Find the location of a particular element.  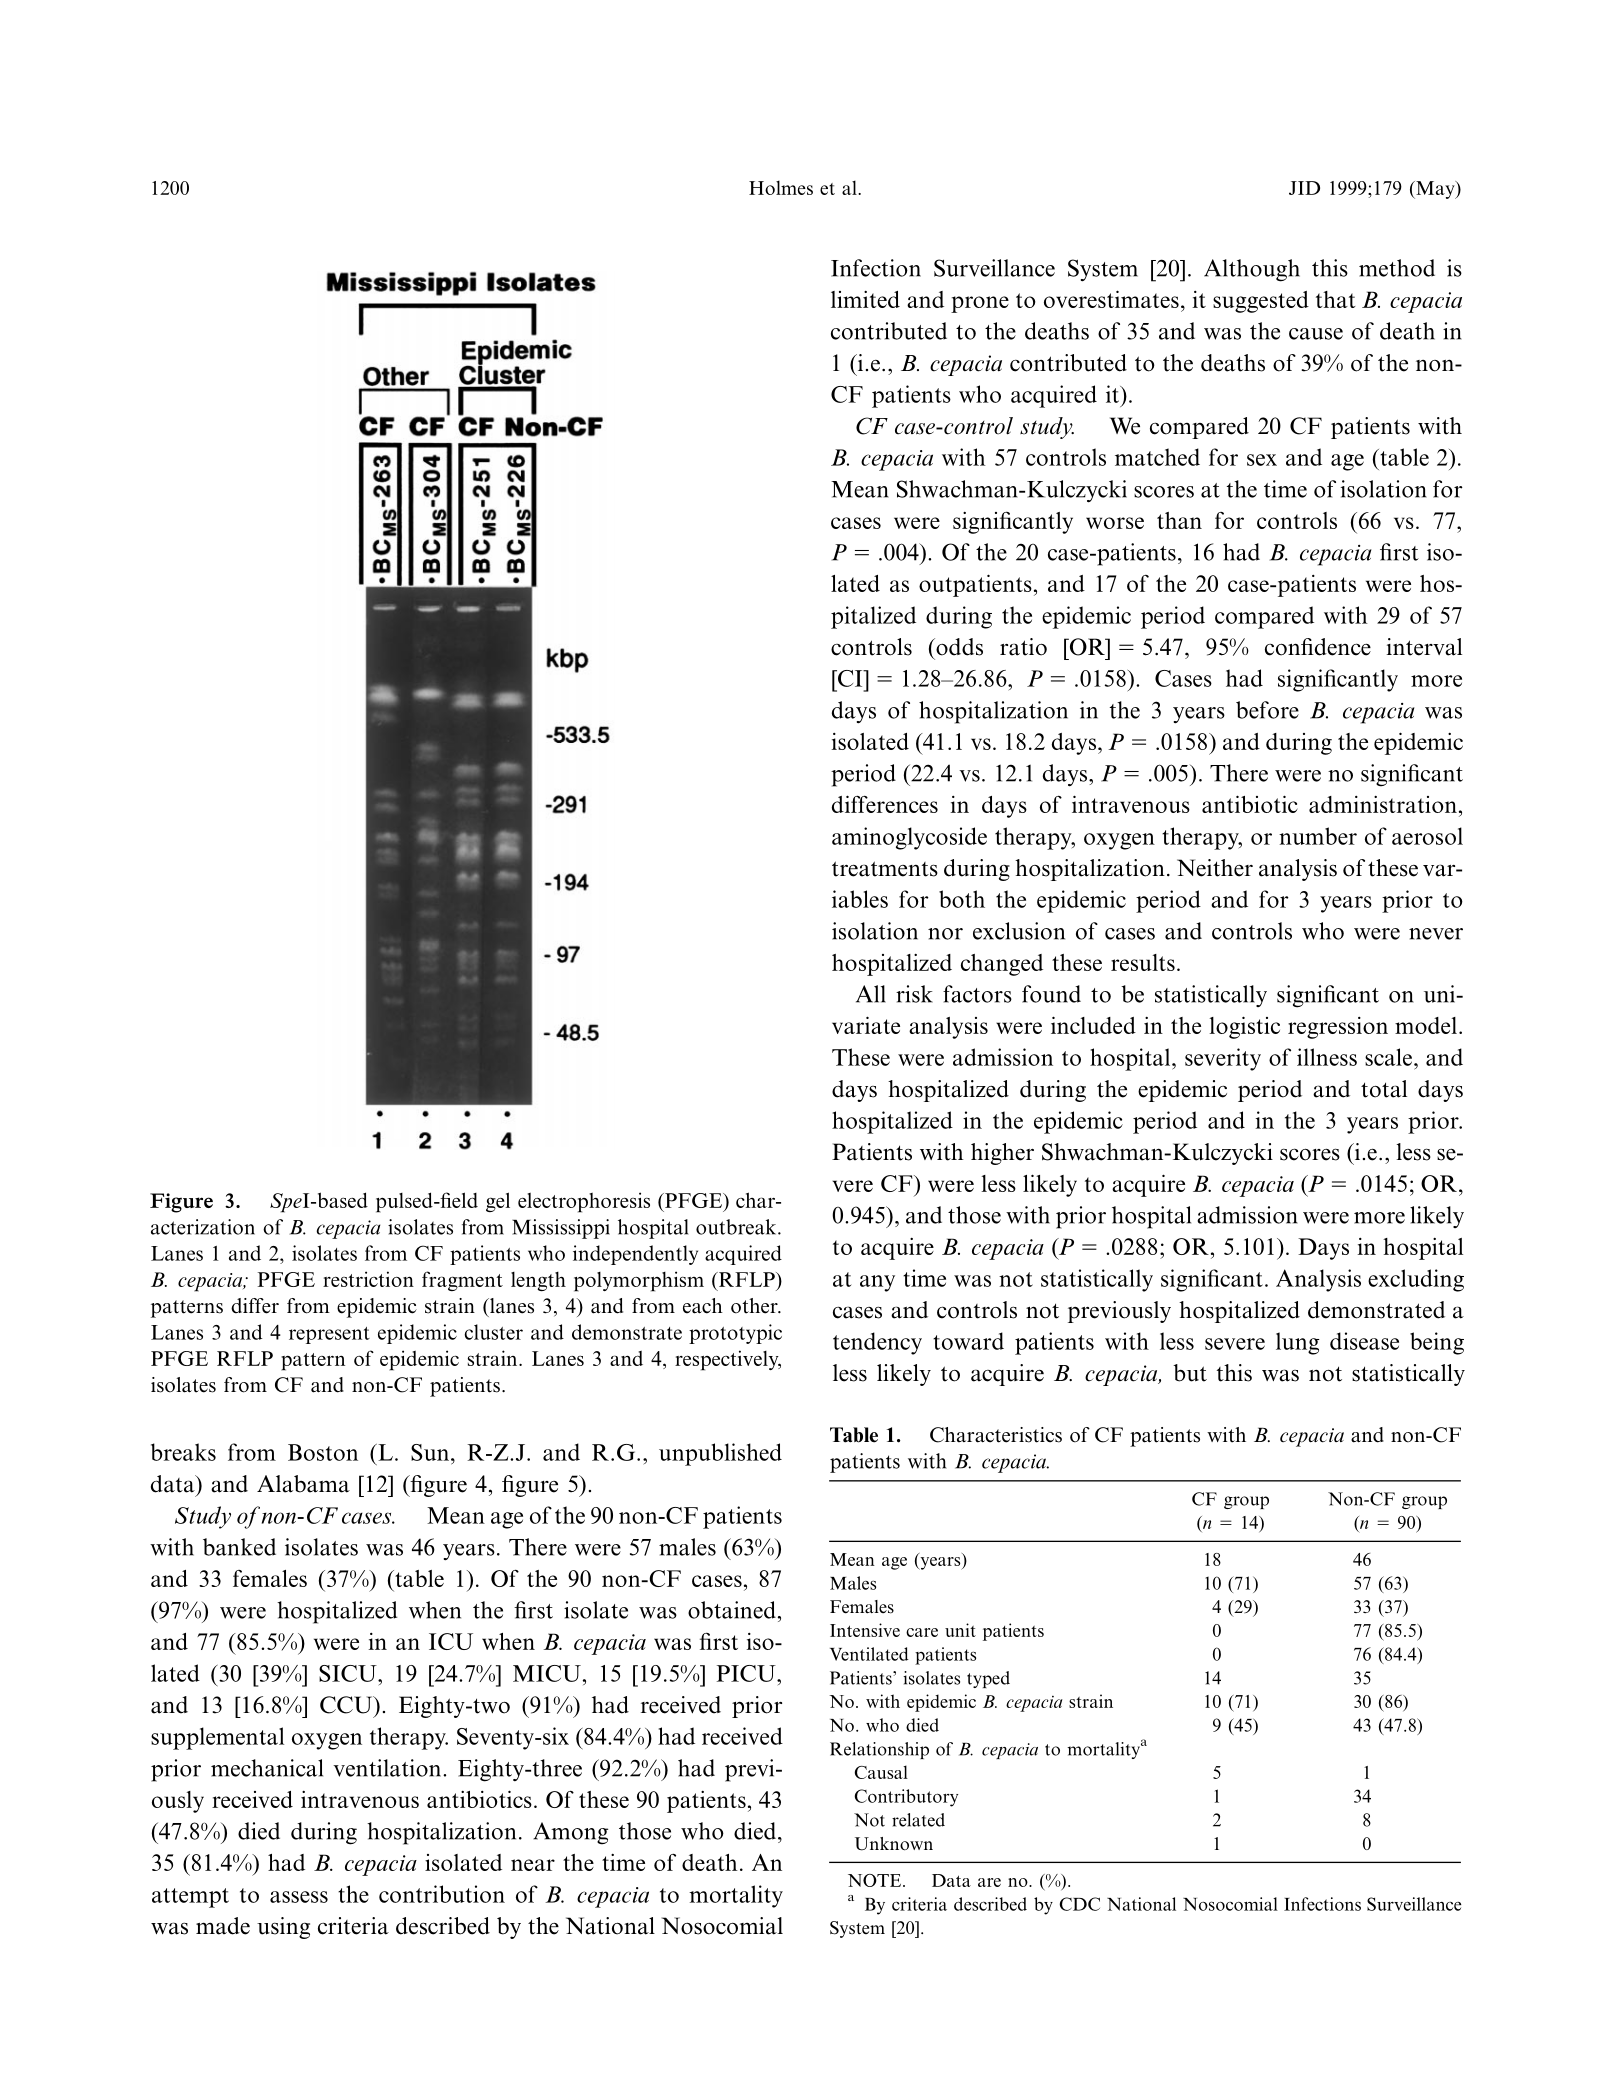

CDC is located at coordinates (1079, 1904).
